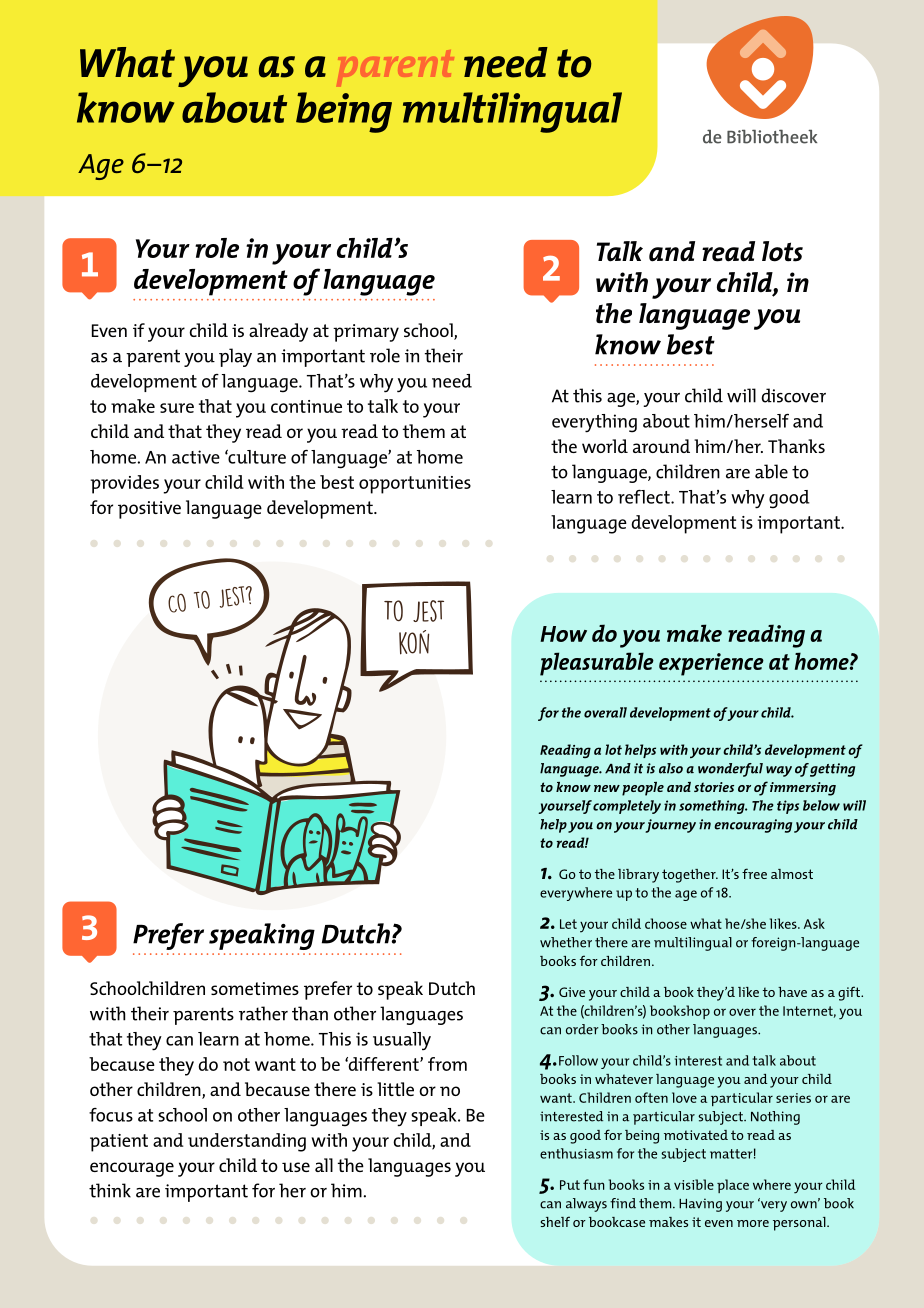 This image has width=924, height=1308. Describe the element at coordinates (255, 988) in the image. I see `sometimes` at that location.
